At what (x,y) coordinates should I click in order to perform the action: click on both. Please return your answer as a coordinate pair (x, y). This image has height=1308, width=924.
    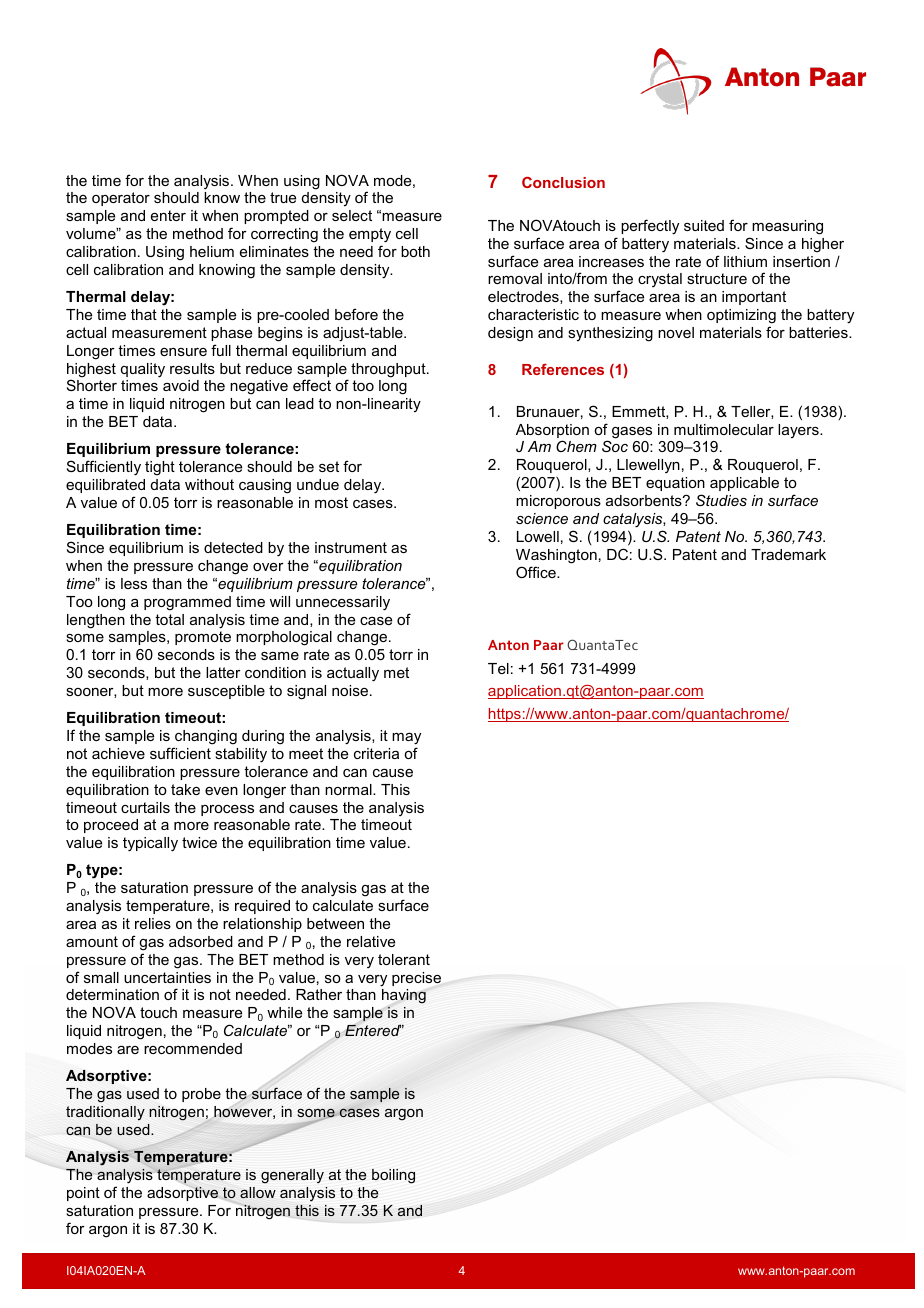
    Looking at the image, I should click on (415, 251).
